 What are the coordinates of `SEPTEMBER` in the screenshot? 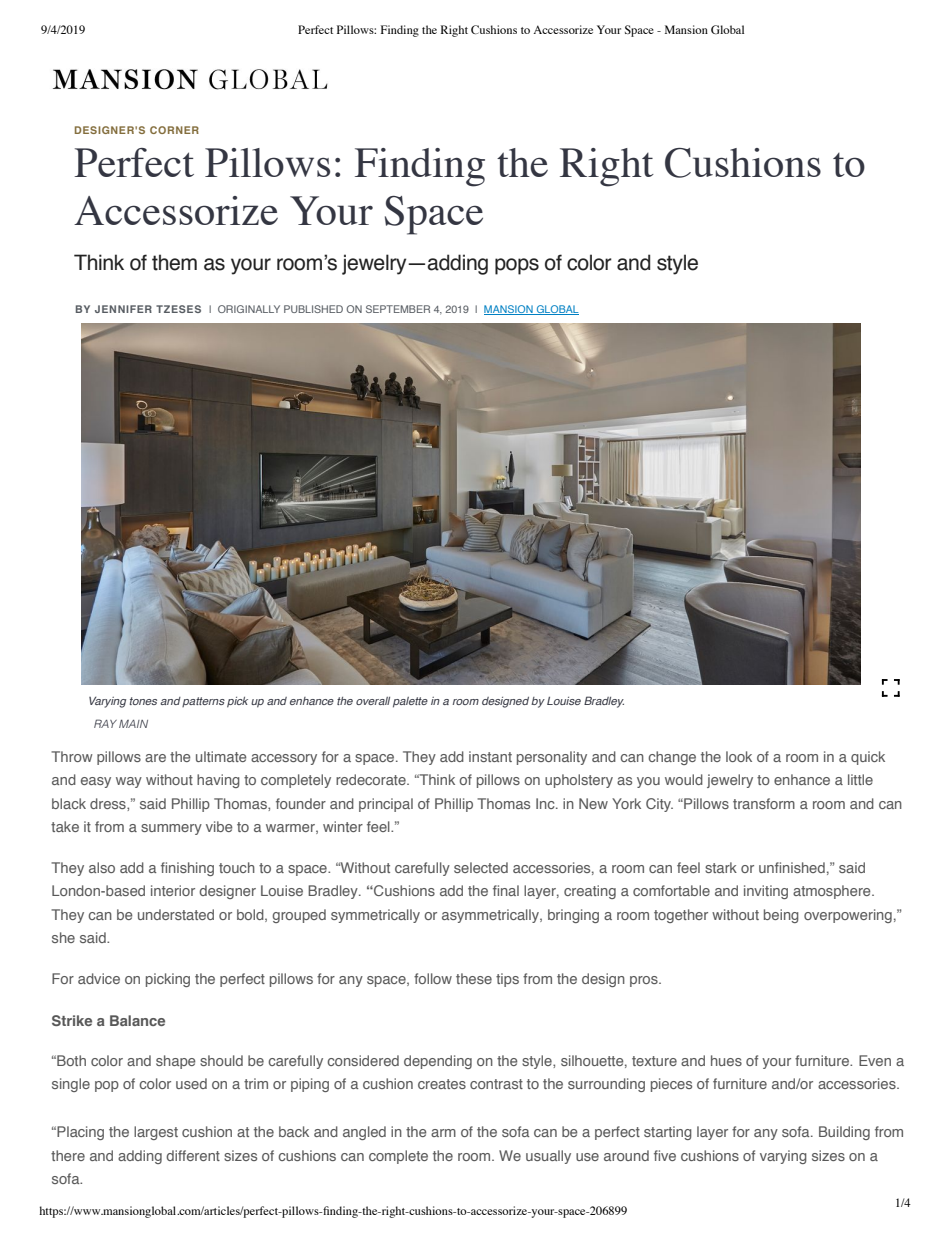 It's located at (398, 309).
